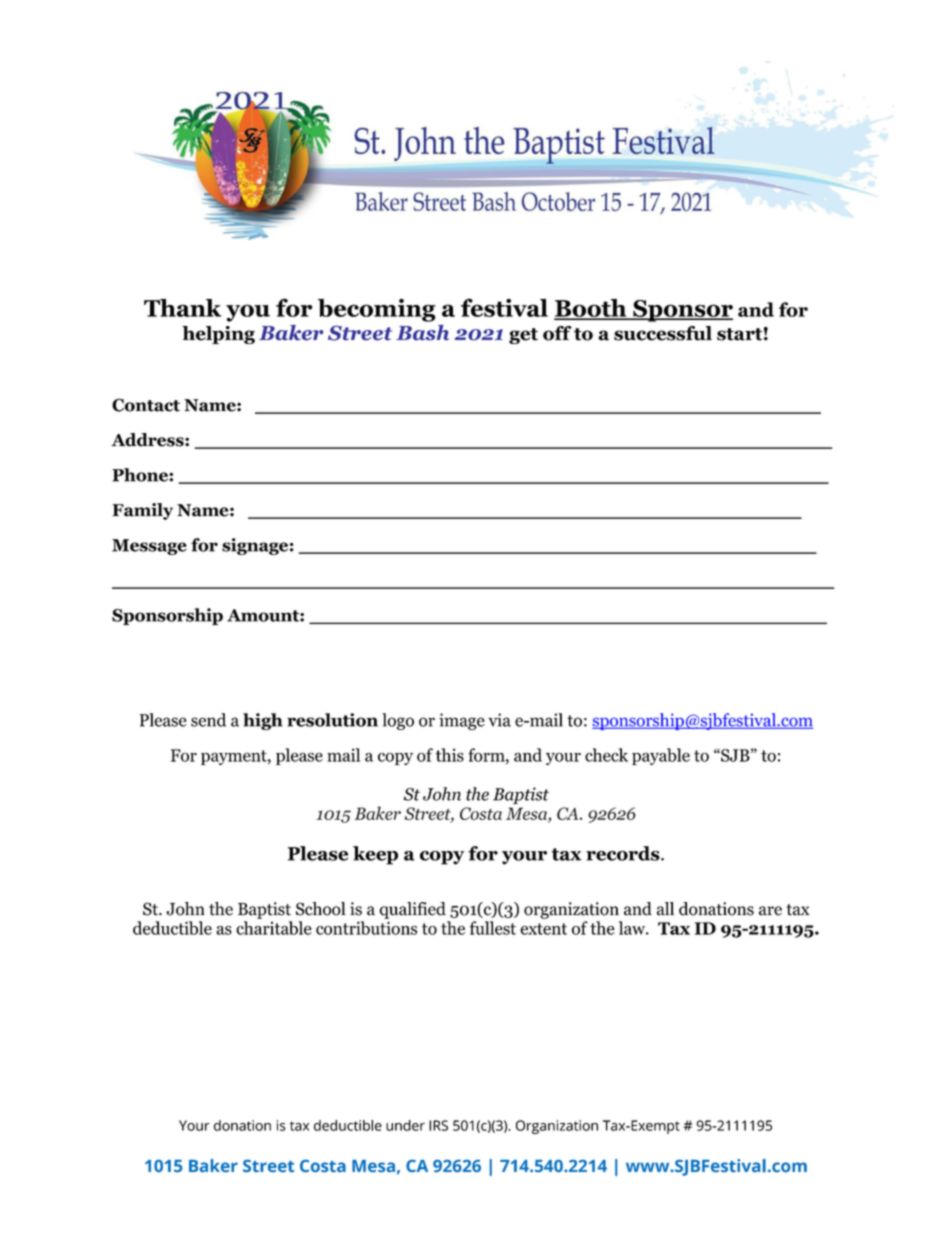 This page has height=1233, width=952. What do you see at coordinates (274, 928) in the page?
I see `charitable` at bounding box center [274, 928].
